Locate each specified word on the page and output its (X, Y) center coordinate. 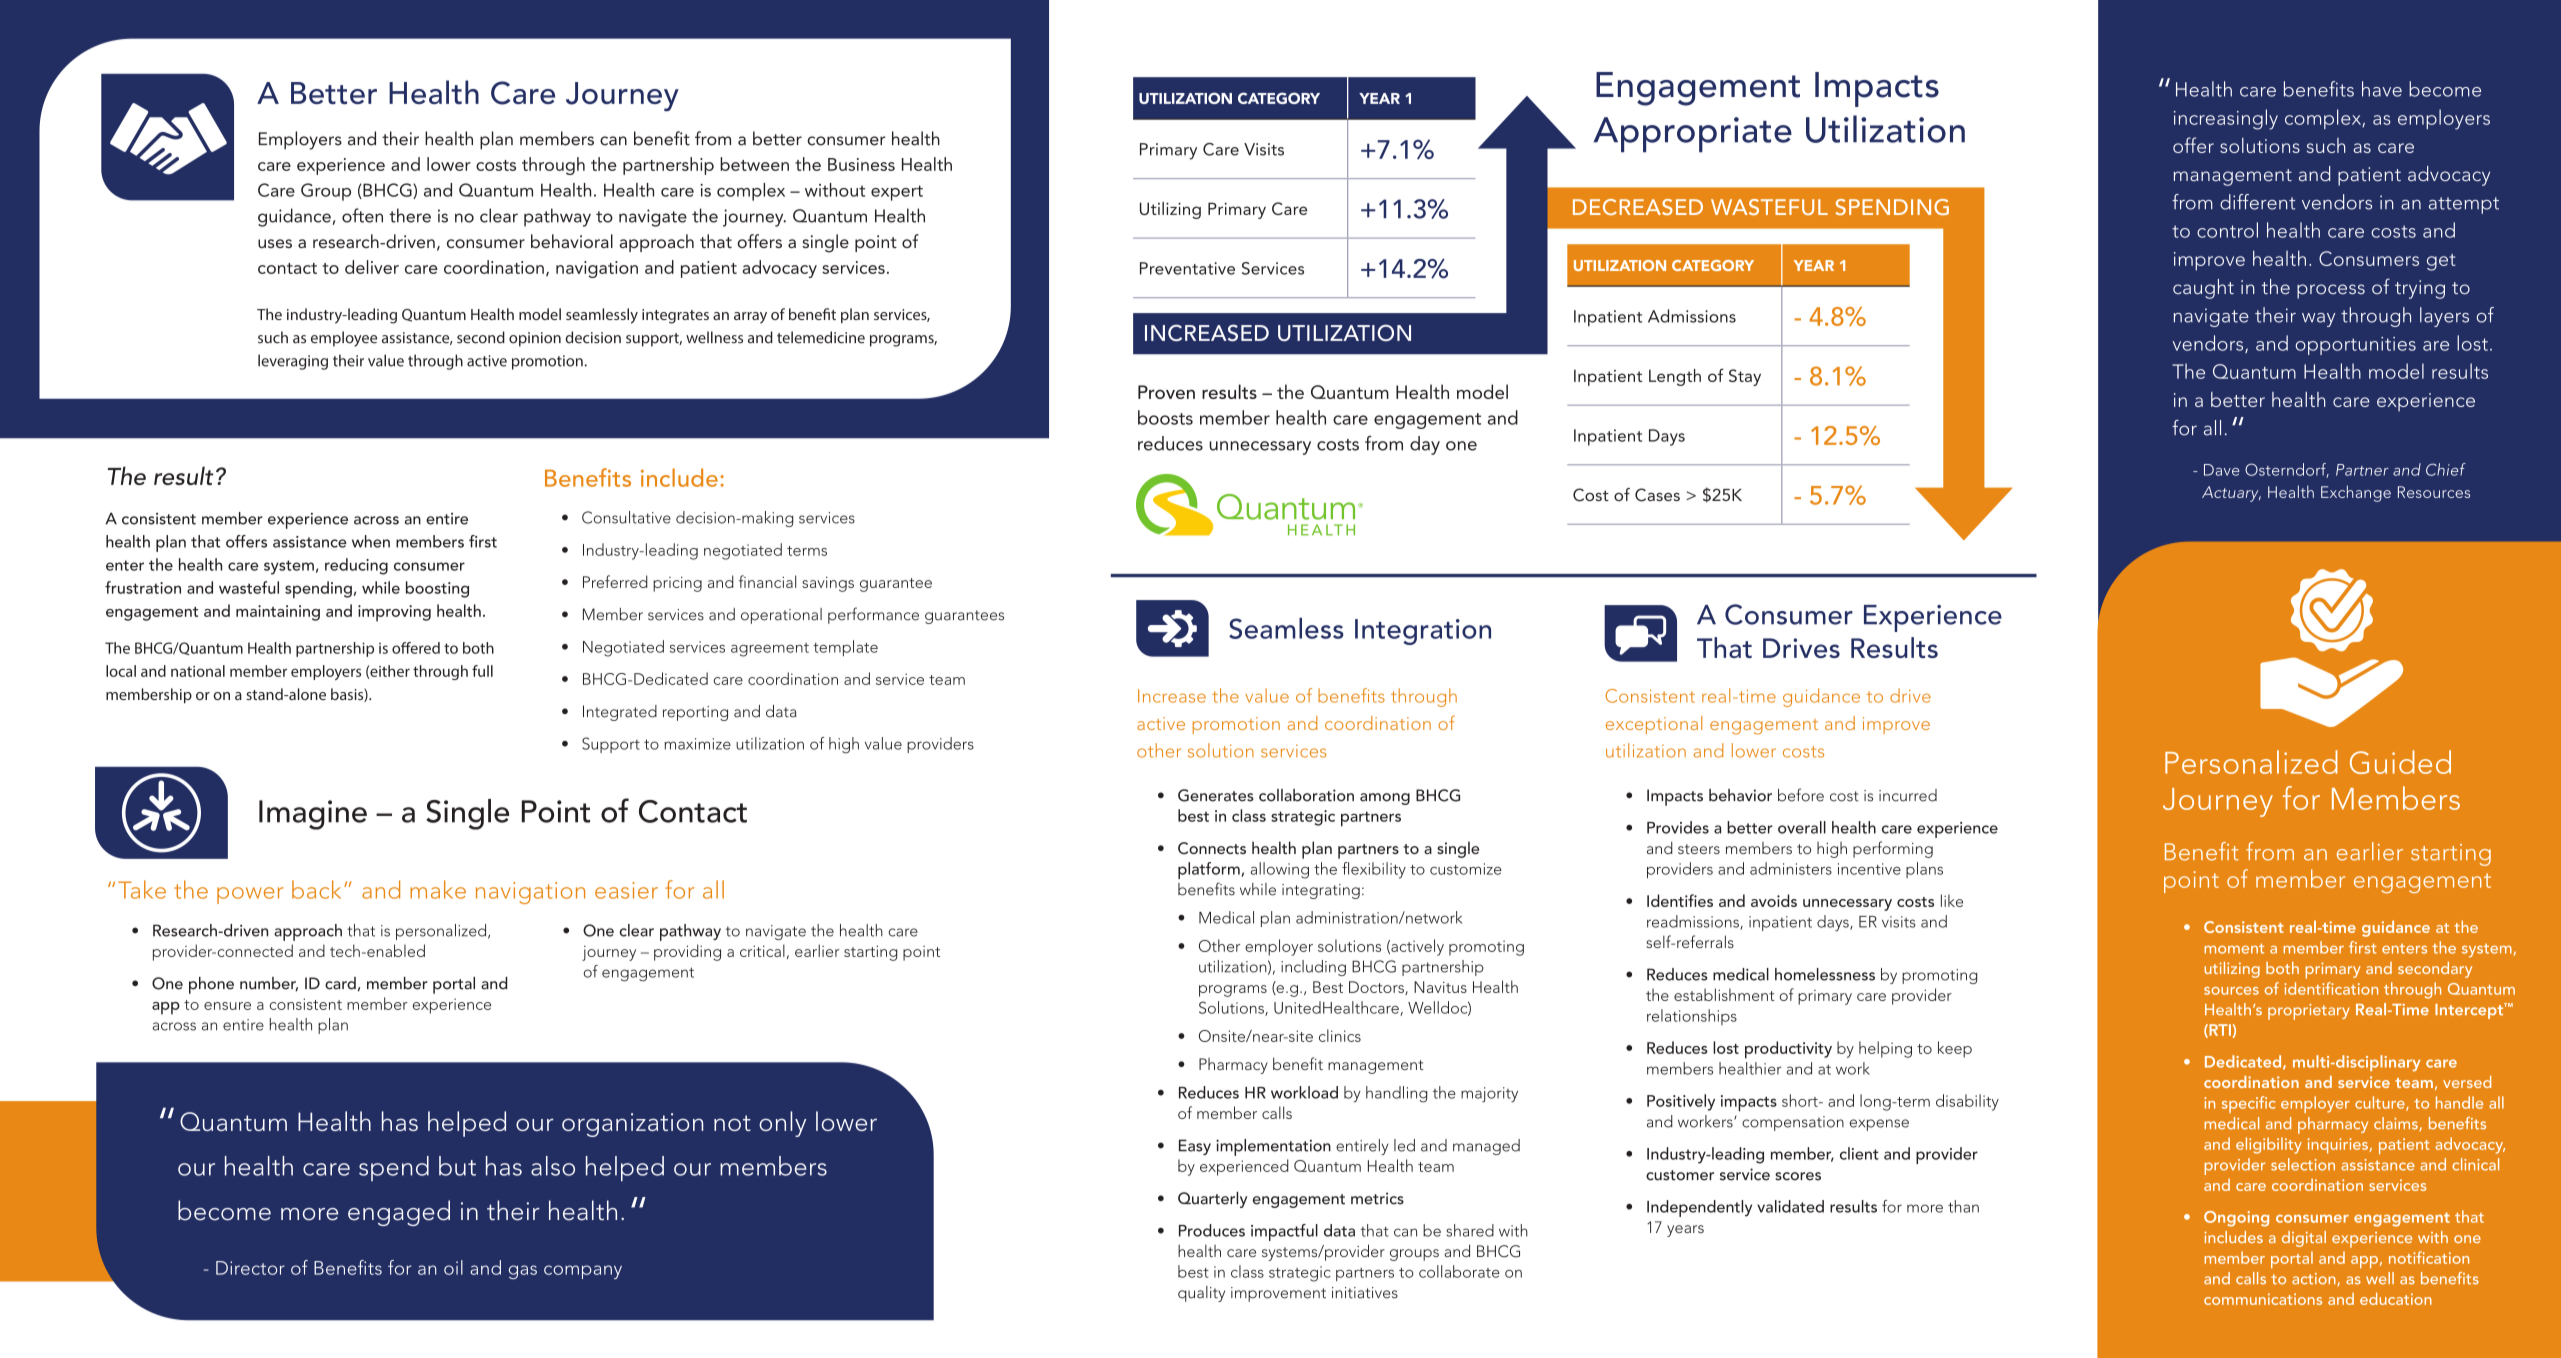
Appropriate (1692, 134)
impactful (1284, 1232)
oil (453, 1267)
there (410, 215)
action (2315, 1279)
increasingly (2226, 119)
